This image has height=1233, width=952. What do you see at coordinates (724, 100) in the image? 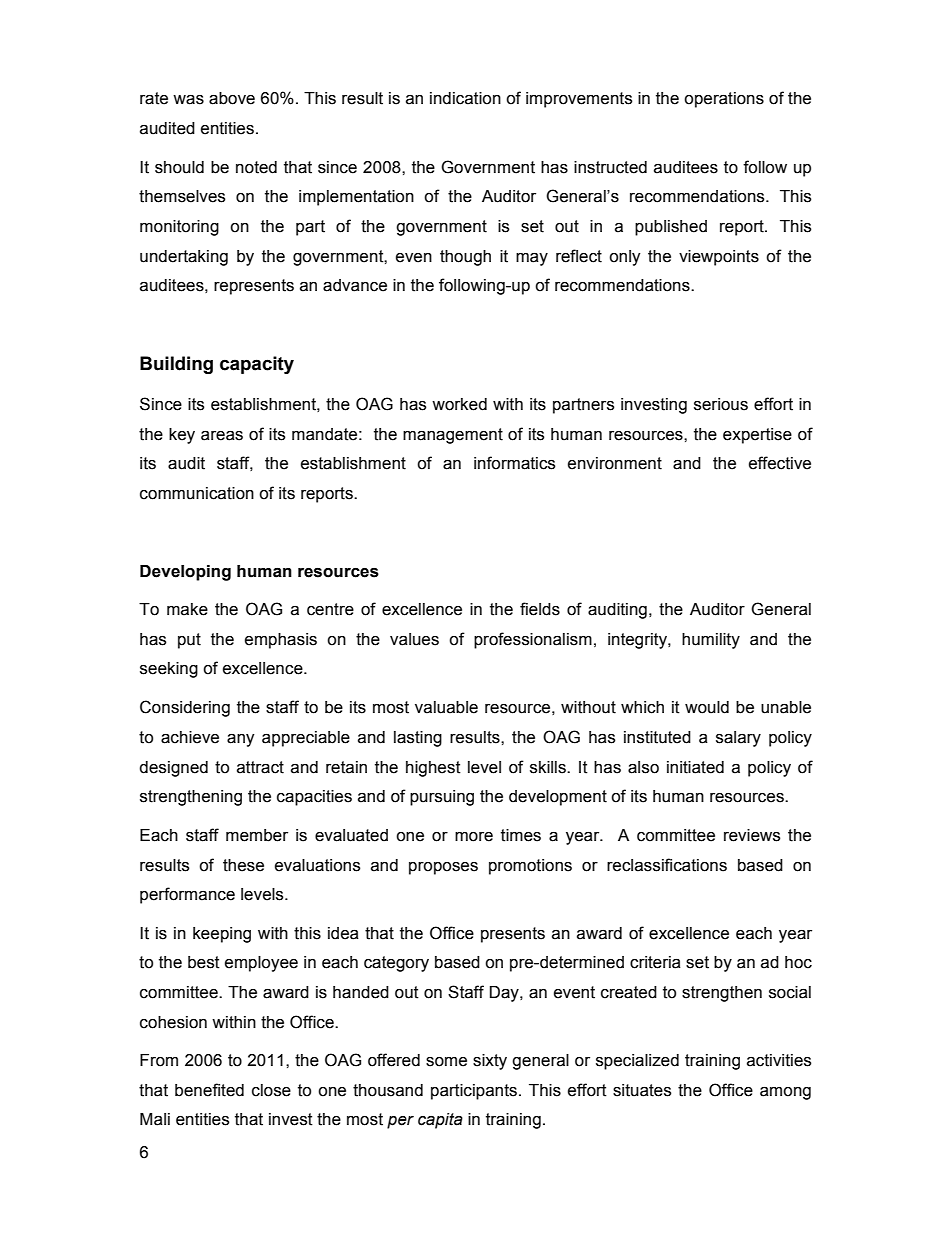
I see `operations` at bounding box center [724, 100].
